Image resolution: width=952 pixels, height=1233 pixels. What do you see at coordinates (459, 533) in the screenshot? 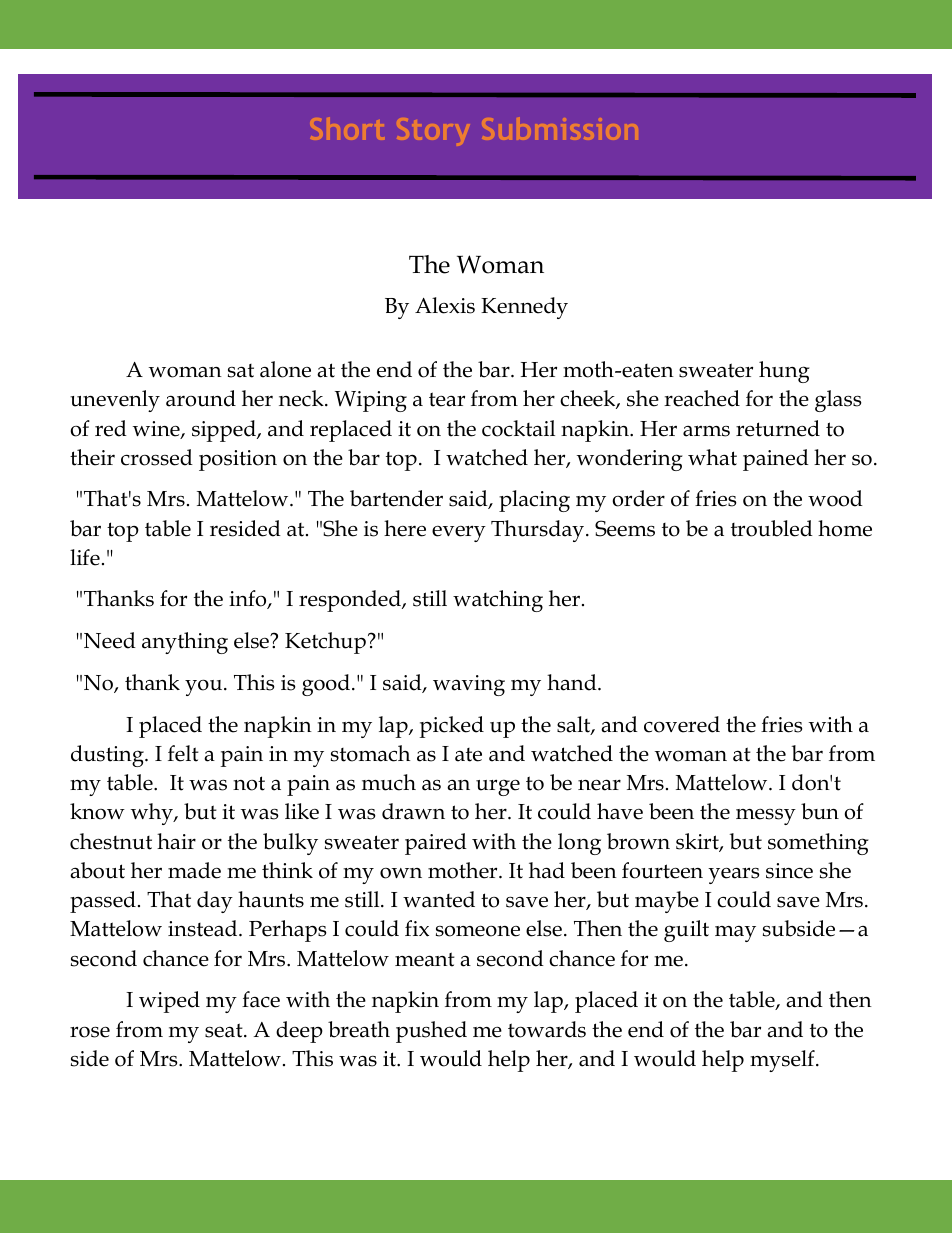
I see `every` at bounding box center [459, 533].
